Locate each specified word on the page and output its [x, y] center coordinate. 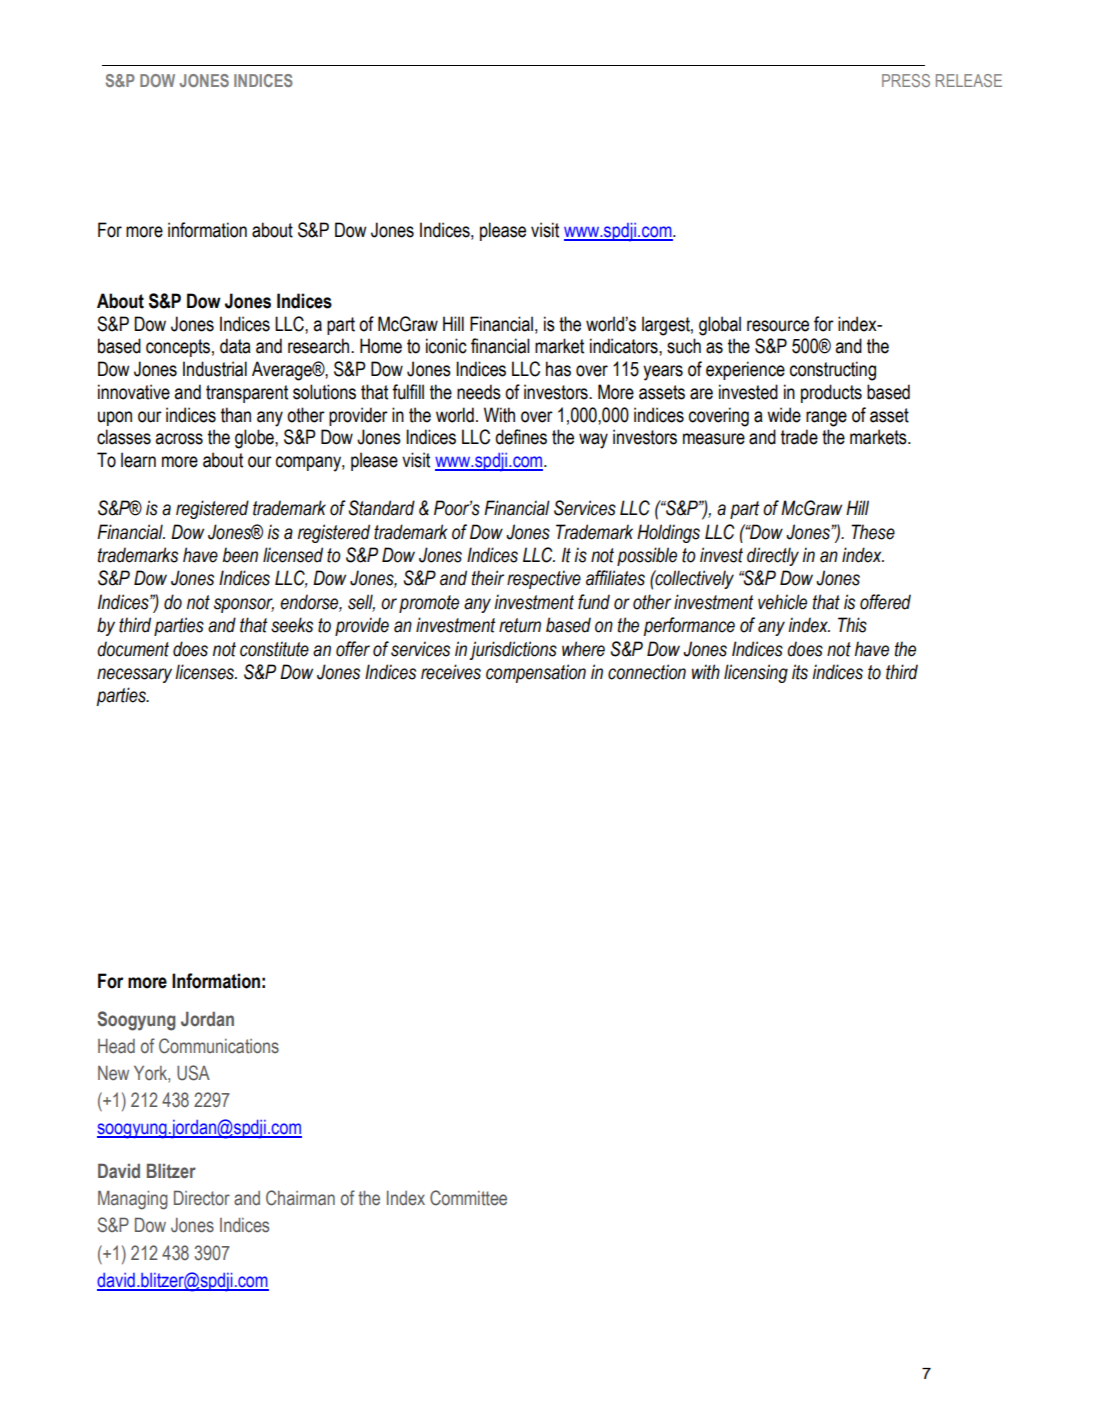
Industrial [215, 369]
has [558, 369]
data [235, 346]
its [800, 672]
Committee [468, 1198]
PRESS [906, 80]
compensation [536, 673]
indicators [625, 346]
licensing [756, 673]
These [873, 532]
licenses [206, 672]
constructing [833, 371]
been [240, 555]
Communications [219, 1046]
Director [202, 1198]
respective [544, 579]
